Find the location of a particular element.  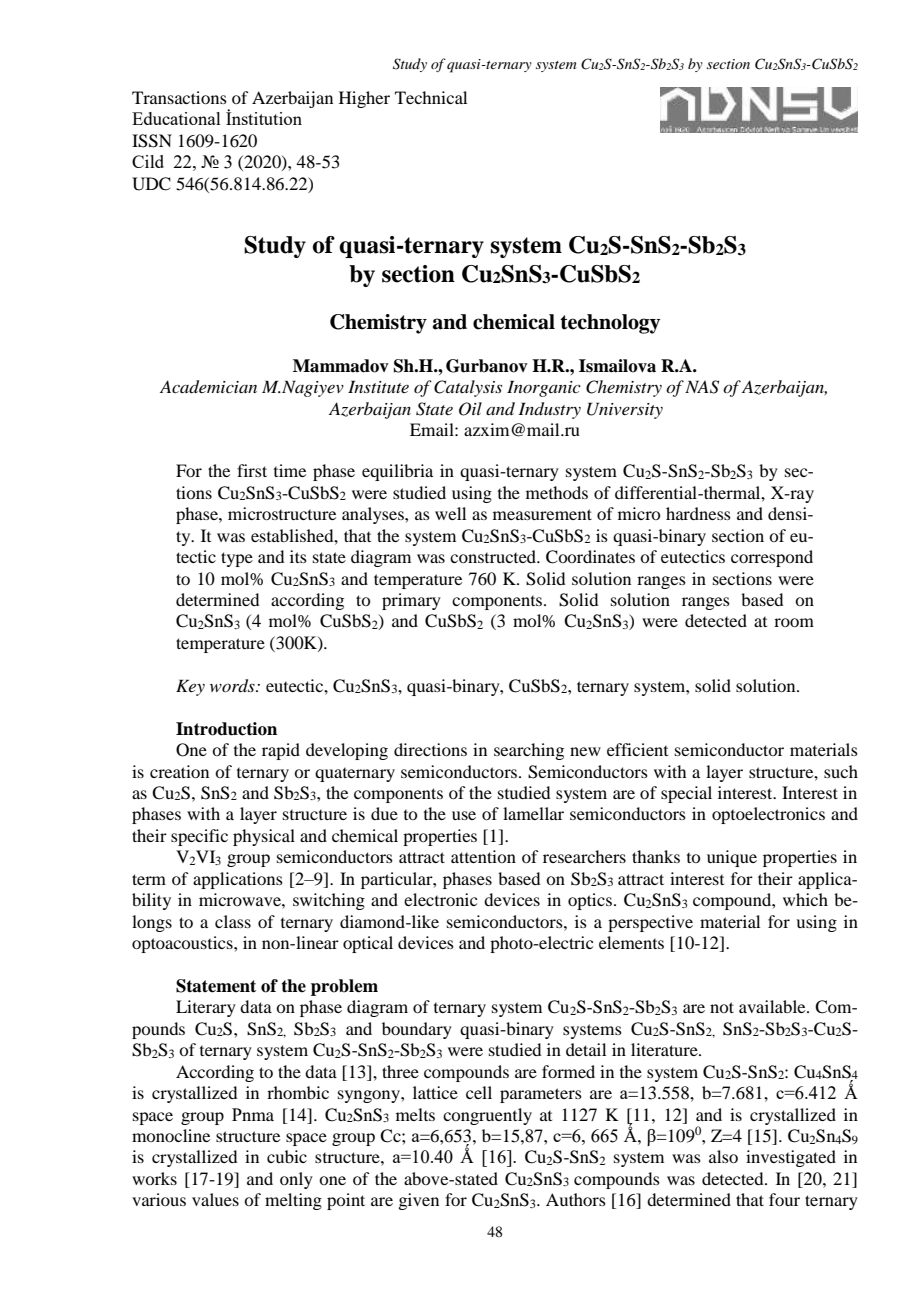

given is located at coordinates (418, 1201).
